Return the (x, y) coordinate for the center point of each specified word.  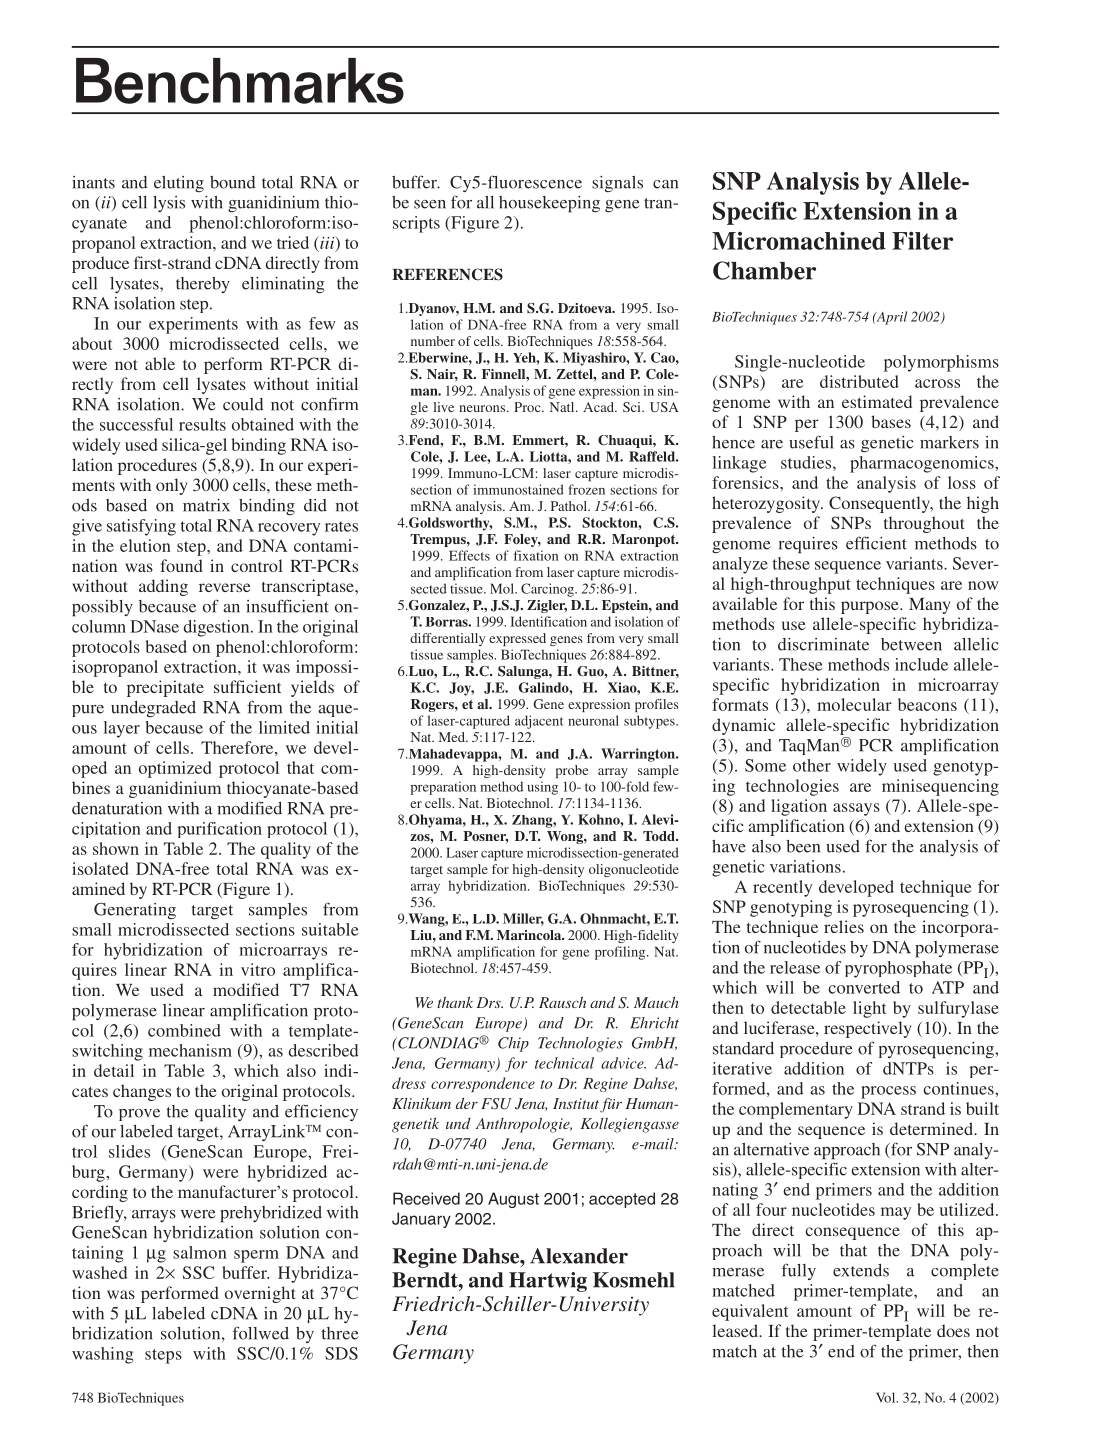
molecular (854, 704)
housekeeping (549, 204)
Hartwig (548, 1282)
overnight (260, 1294)
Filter (922, 240)
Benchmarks (240, 81)
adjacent (539, 722)
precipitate (165, 688)
